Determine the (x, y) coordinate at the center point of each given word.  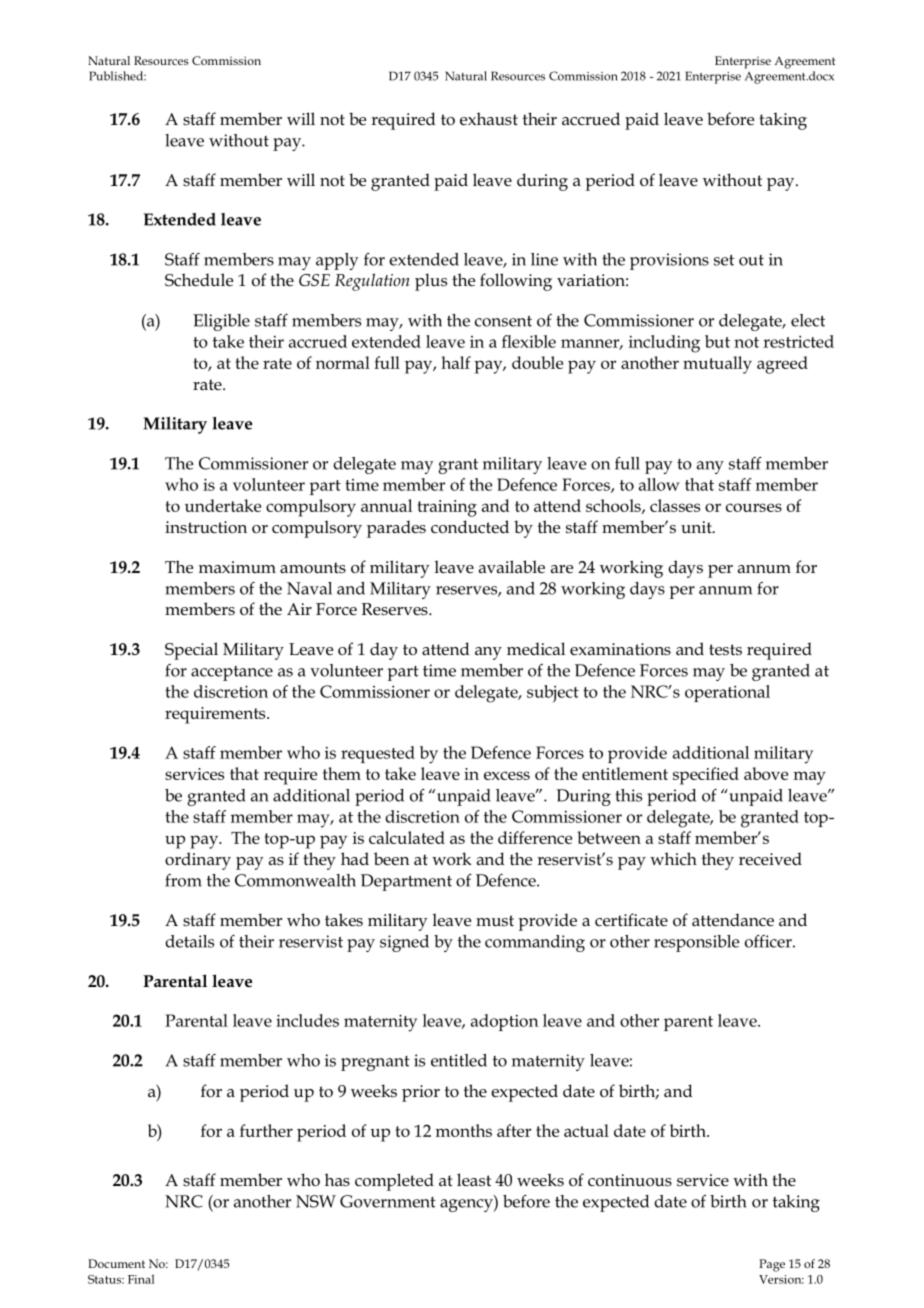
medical (536, 648)
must (495, 921)
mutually (717, 365)
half (456, 362)
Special (191, 651)
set (724, 260)
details (189, 941)
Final (141, 1279)
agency (467, 1205)
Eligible (221, 322)
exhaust (489, 119)
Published (117, 76)
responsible (696, 943)
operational (727, 693)
